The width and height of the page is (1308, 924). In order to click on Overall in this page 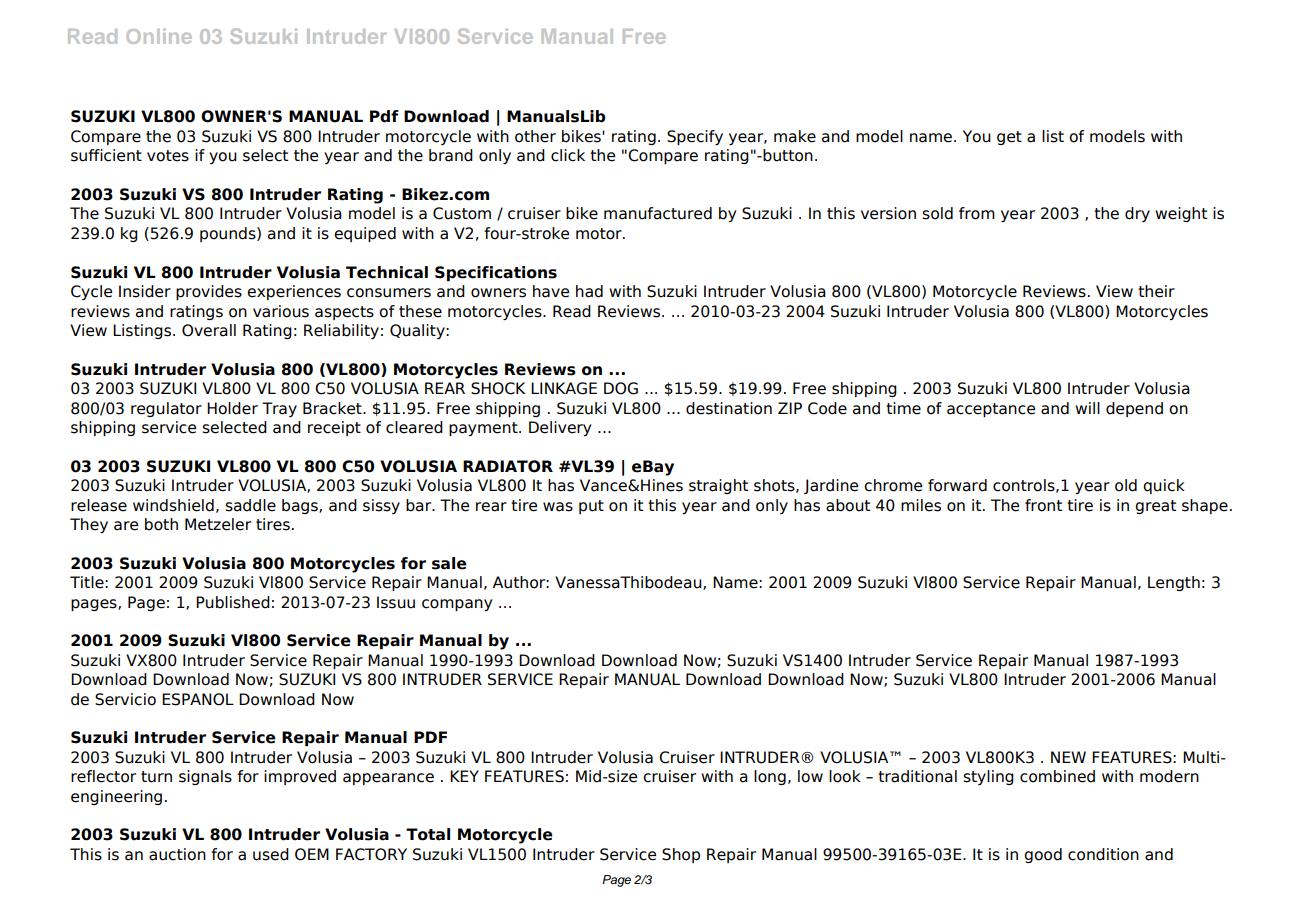, I will do `click(209, 330)`.
